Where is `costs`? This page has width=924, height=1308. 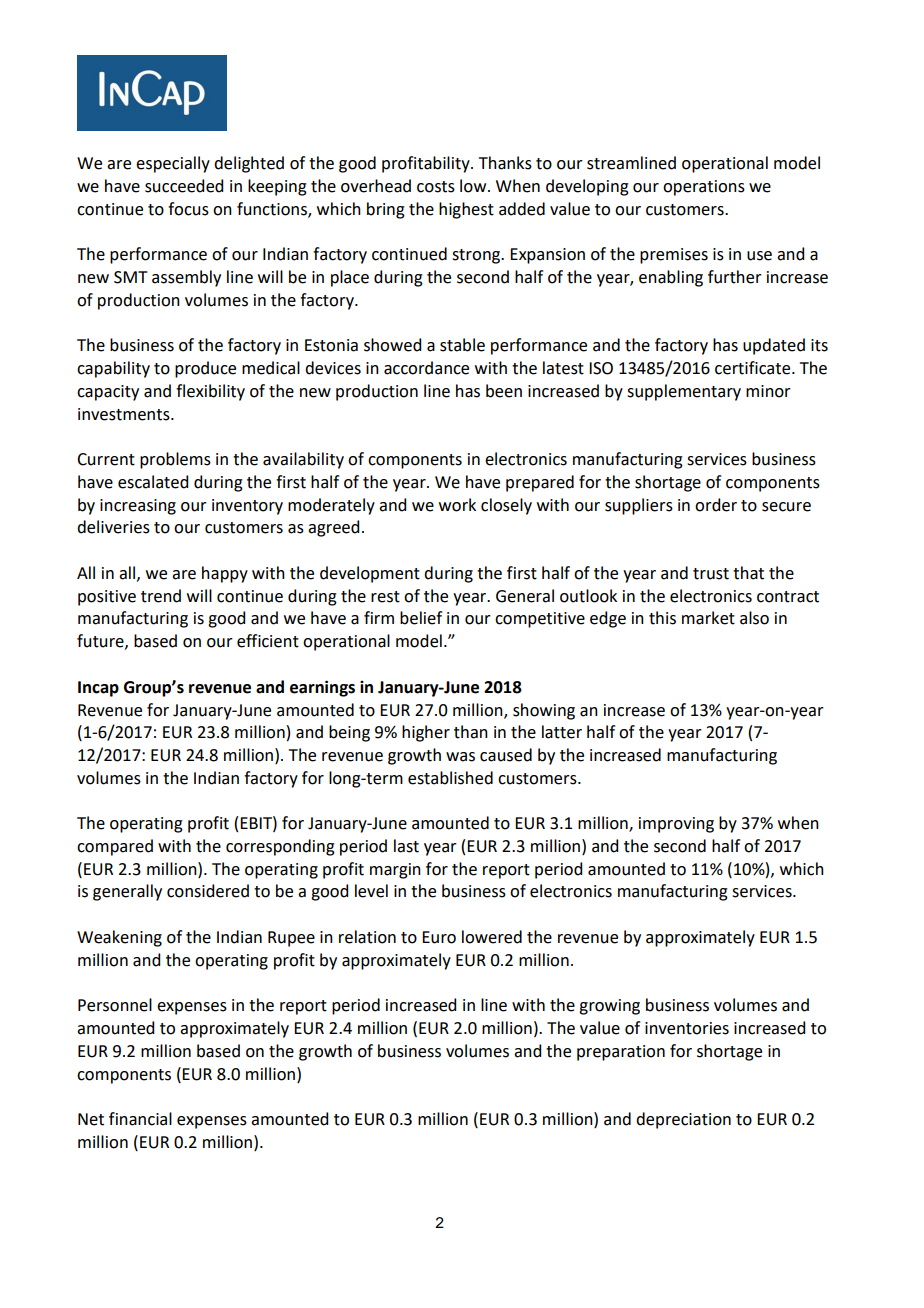 costs is located at coordinates (436, 187).
